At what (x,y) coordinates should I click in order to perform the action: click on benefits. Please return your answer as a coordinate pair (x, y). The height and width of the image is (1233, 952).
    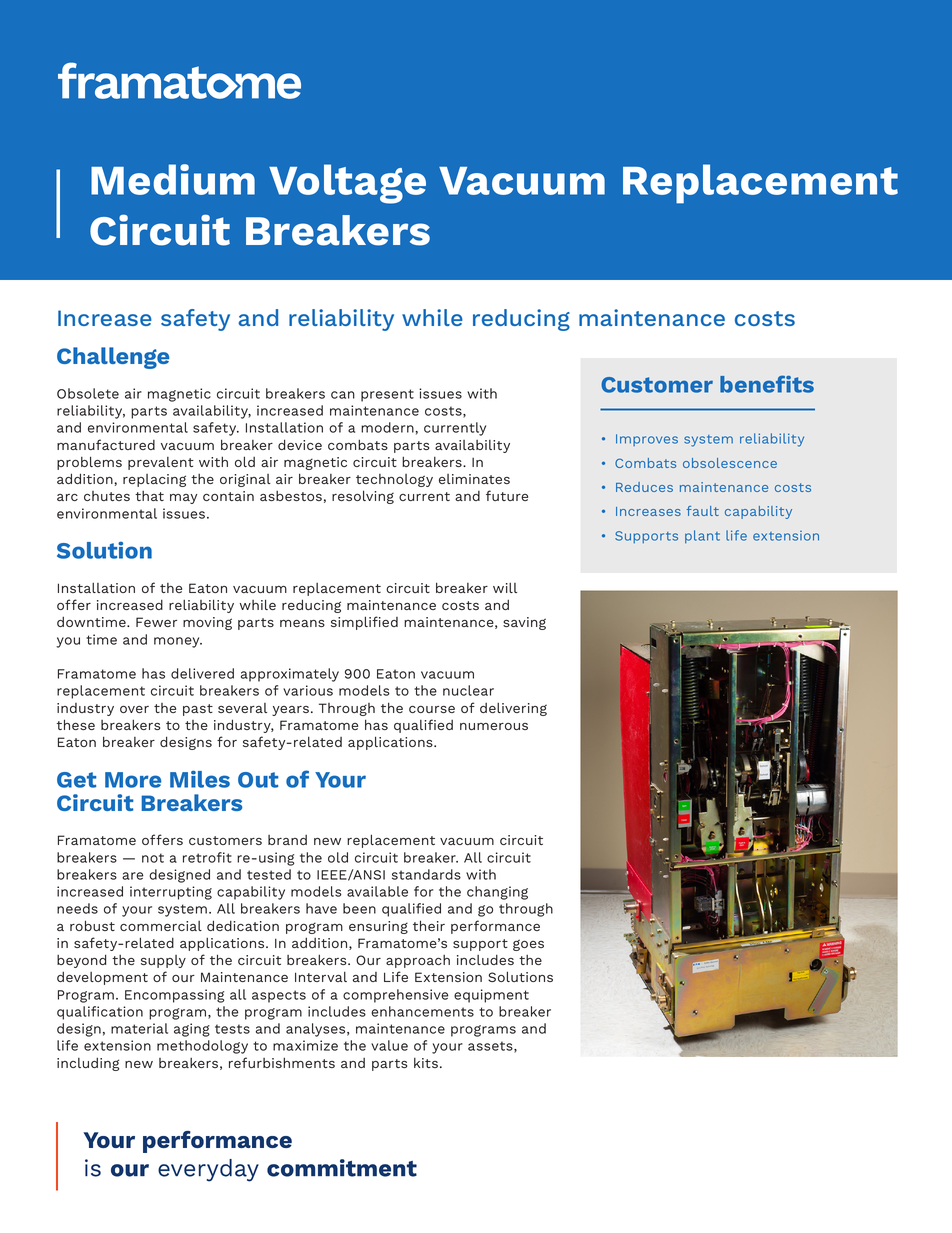
    Looking at the image, I should click on (767, 384).
